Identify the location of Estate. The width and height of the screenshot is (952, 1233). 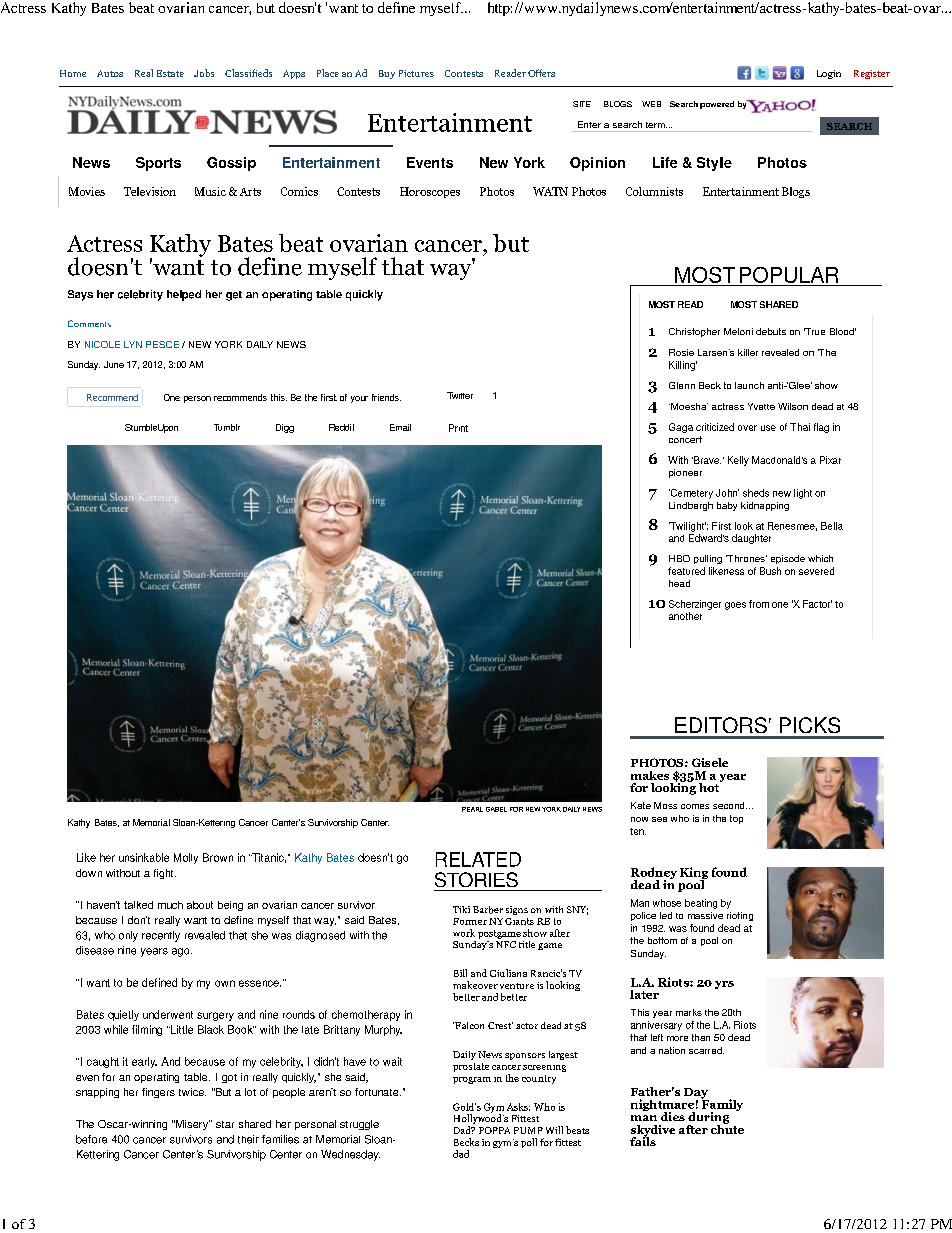
(170, 73).
